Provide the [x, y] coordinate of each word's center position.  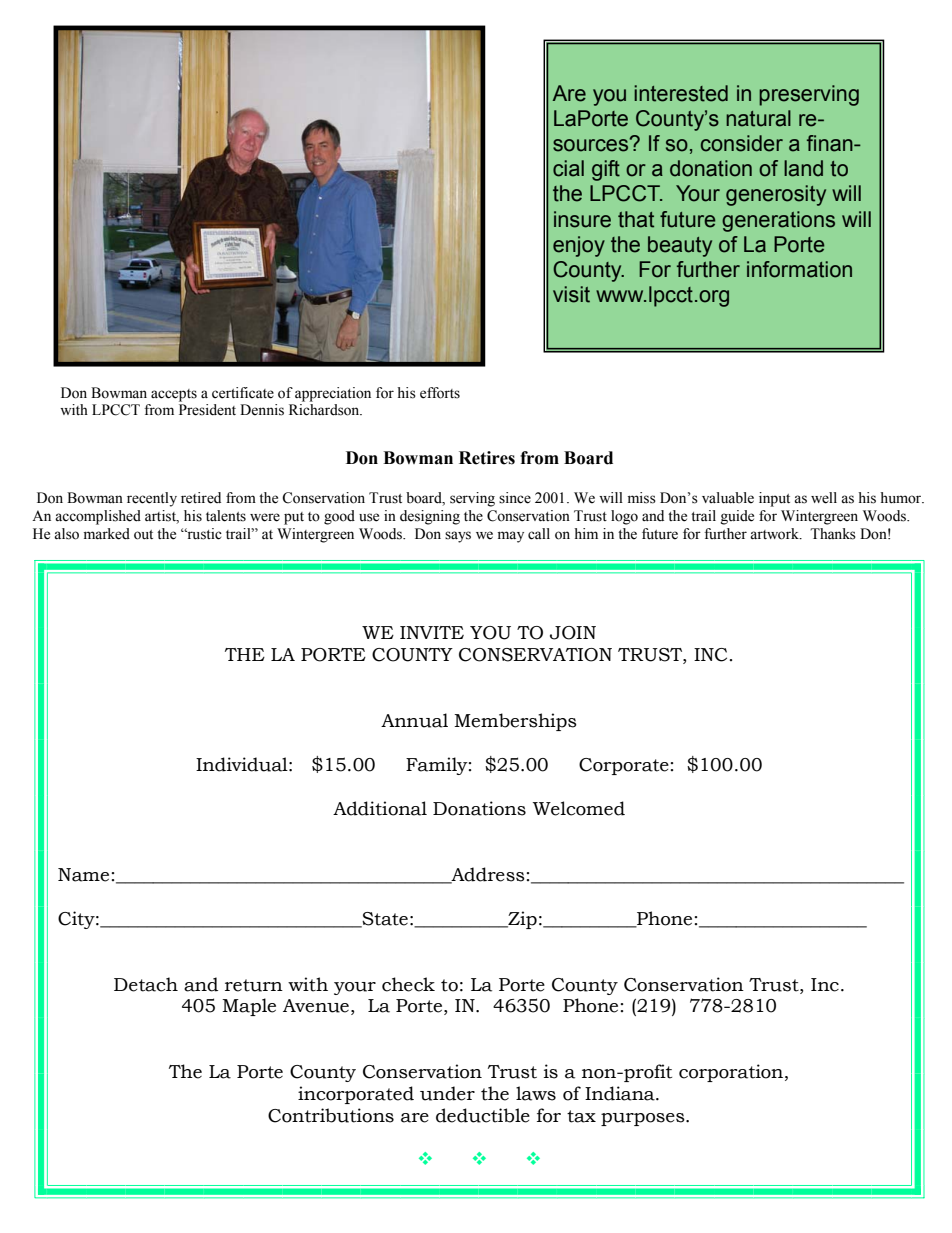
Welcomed [579, 808]
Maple [249, 1007]
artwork [775, 534]
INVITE [432, 632]
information [799, 269]
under [447, 1093]
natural [758, 118]
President [207, 410]
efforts [440, 393]
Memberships [515, 722]
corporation [732, 1073]
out [143, 535]
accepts [174, 395]
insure [582, 219]
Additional [380, 808]
